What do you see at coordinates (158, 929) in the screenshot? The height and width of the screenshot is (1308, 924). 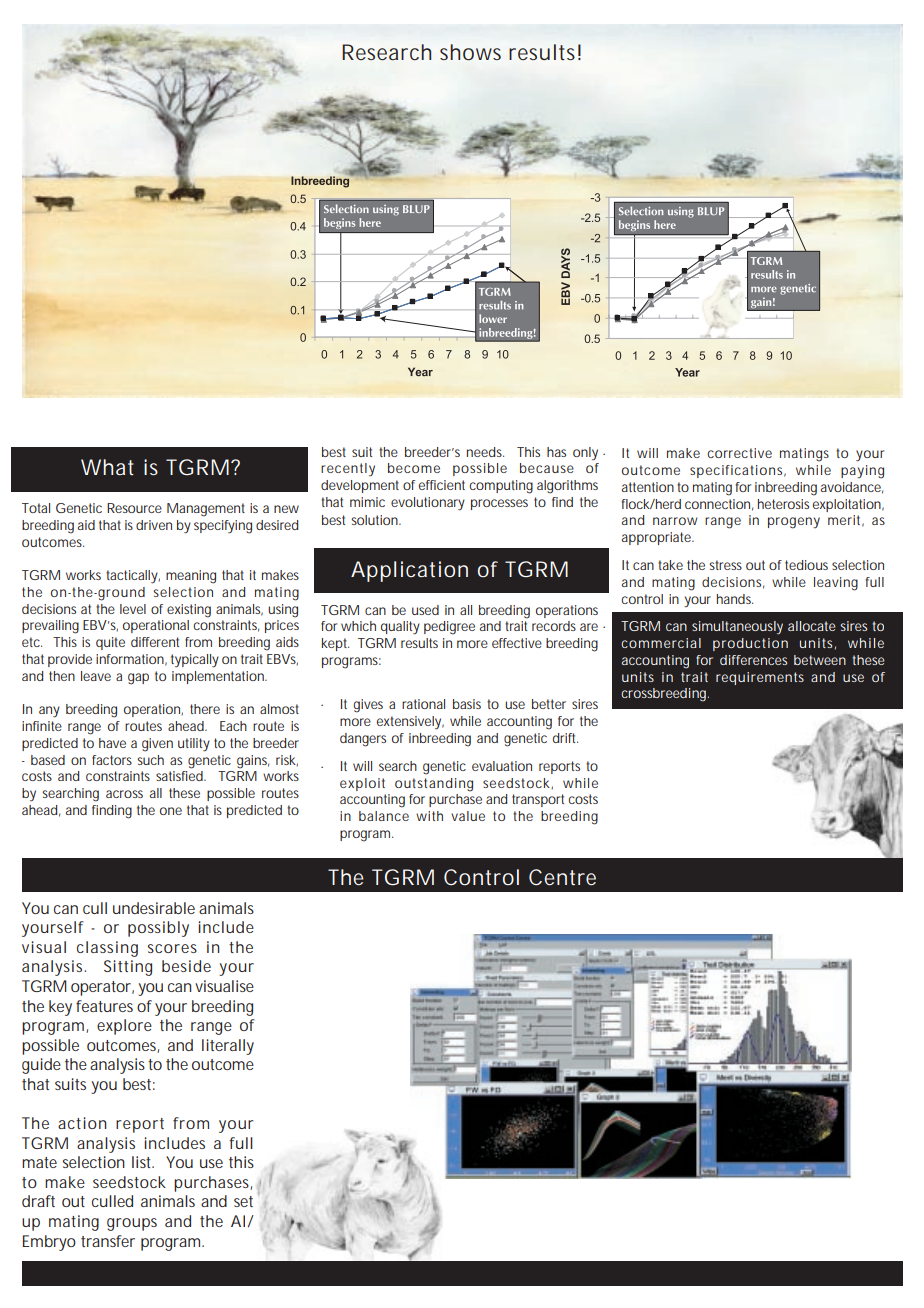 I see `possibly` at bounding box center [158, 929].
